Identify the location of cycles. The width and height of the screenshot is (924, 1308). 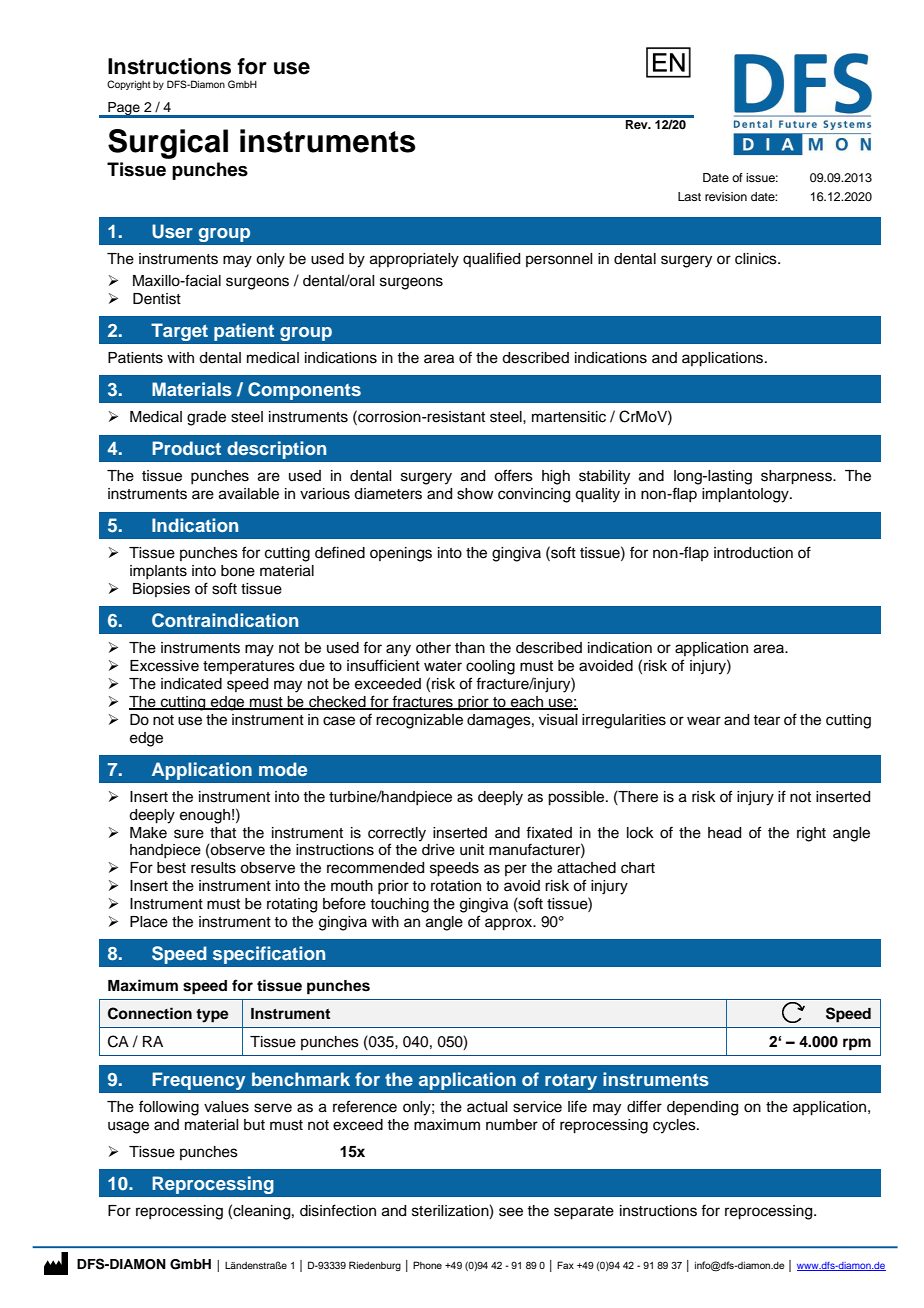
(675, 1126).
